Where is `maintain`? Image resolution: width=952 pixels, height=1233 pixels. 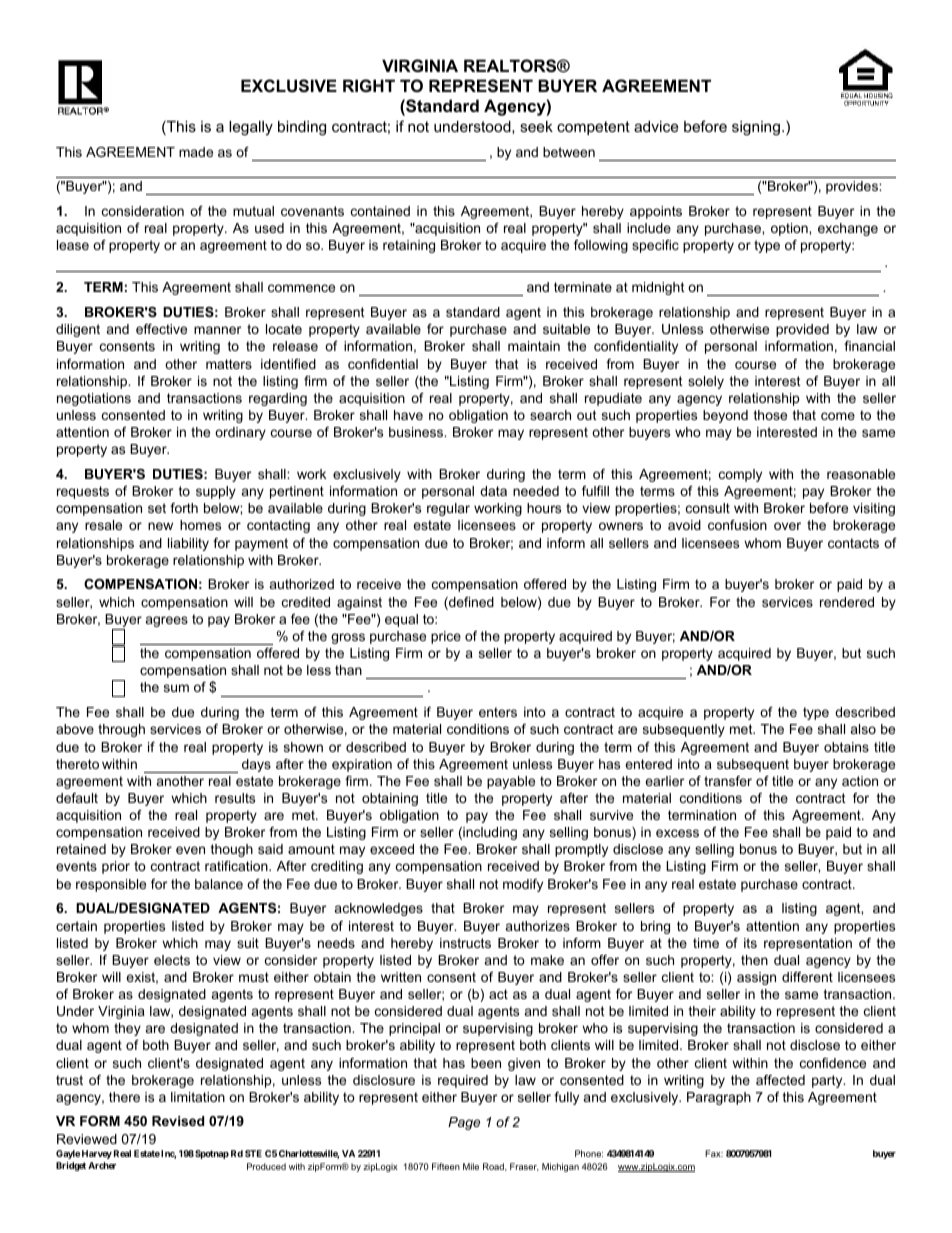
maintain is located at coordinates (534, 346).
